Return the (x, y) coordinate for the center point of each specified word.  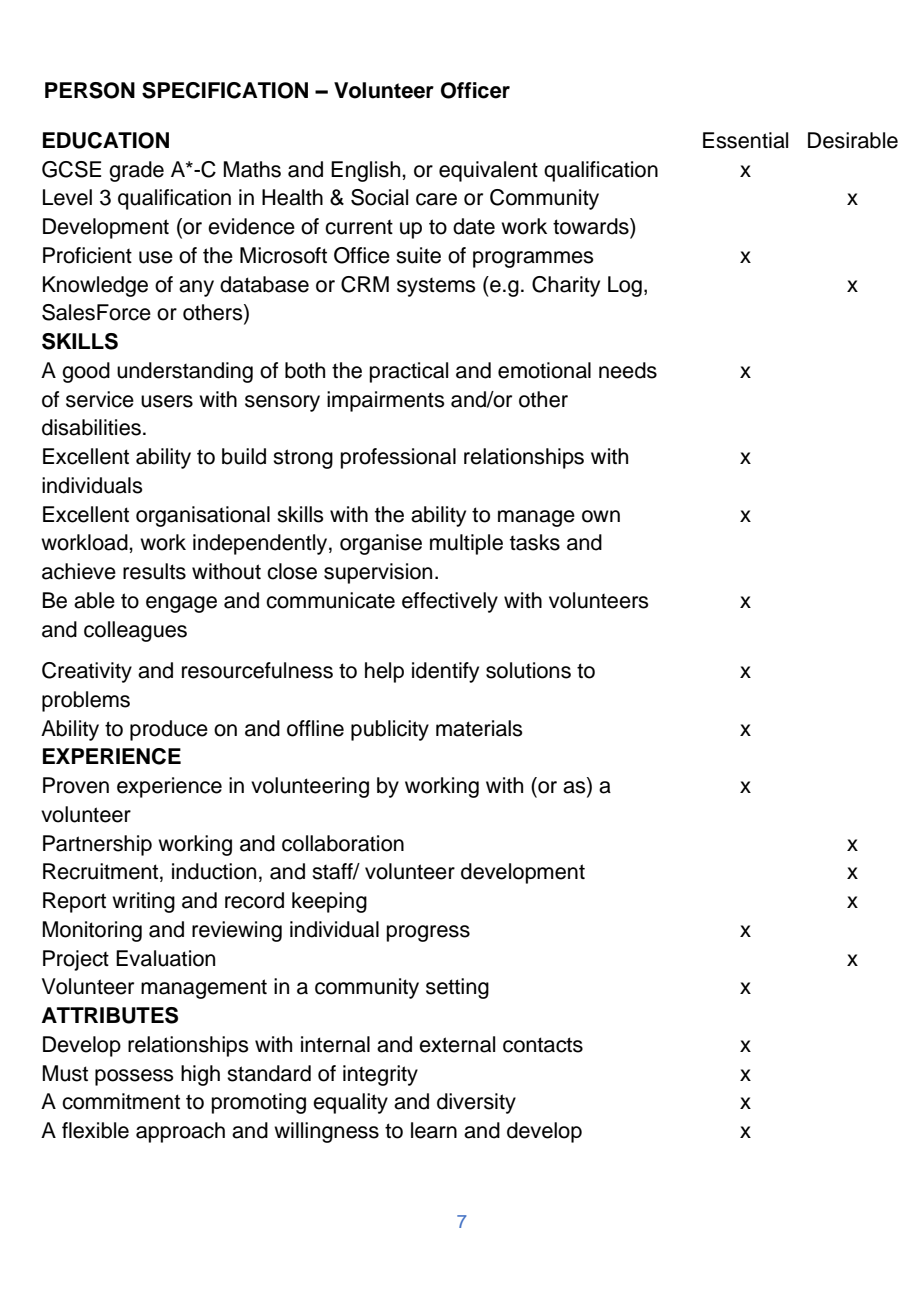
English (367, 171)
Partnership (97, 845)
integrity (380, 1075)
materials (479, 728)
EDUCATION (106, 140)
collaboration (343, 843)
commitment (121, 1101)
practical (409, 372)
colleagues (135, 631)
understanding (185, 372)
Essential (745, 140)
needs (628, 370)
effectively (450, 602)
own (601, 516)
